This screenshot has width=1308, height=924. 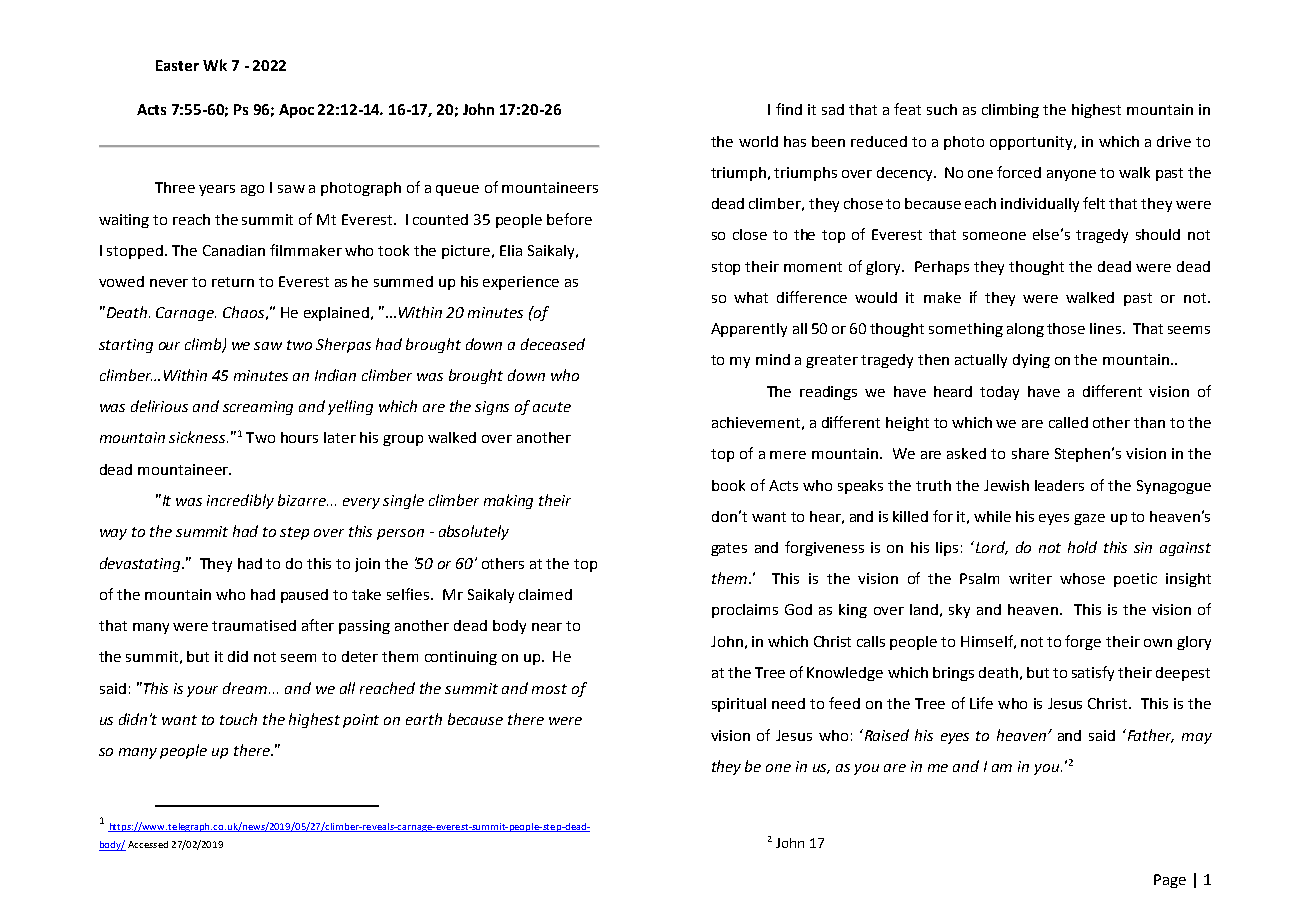 I want to click on Raised, so click(x=885, y=735).
